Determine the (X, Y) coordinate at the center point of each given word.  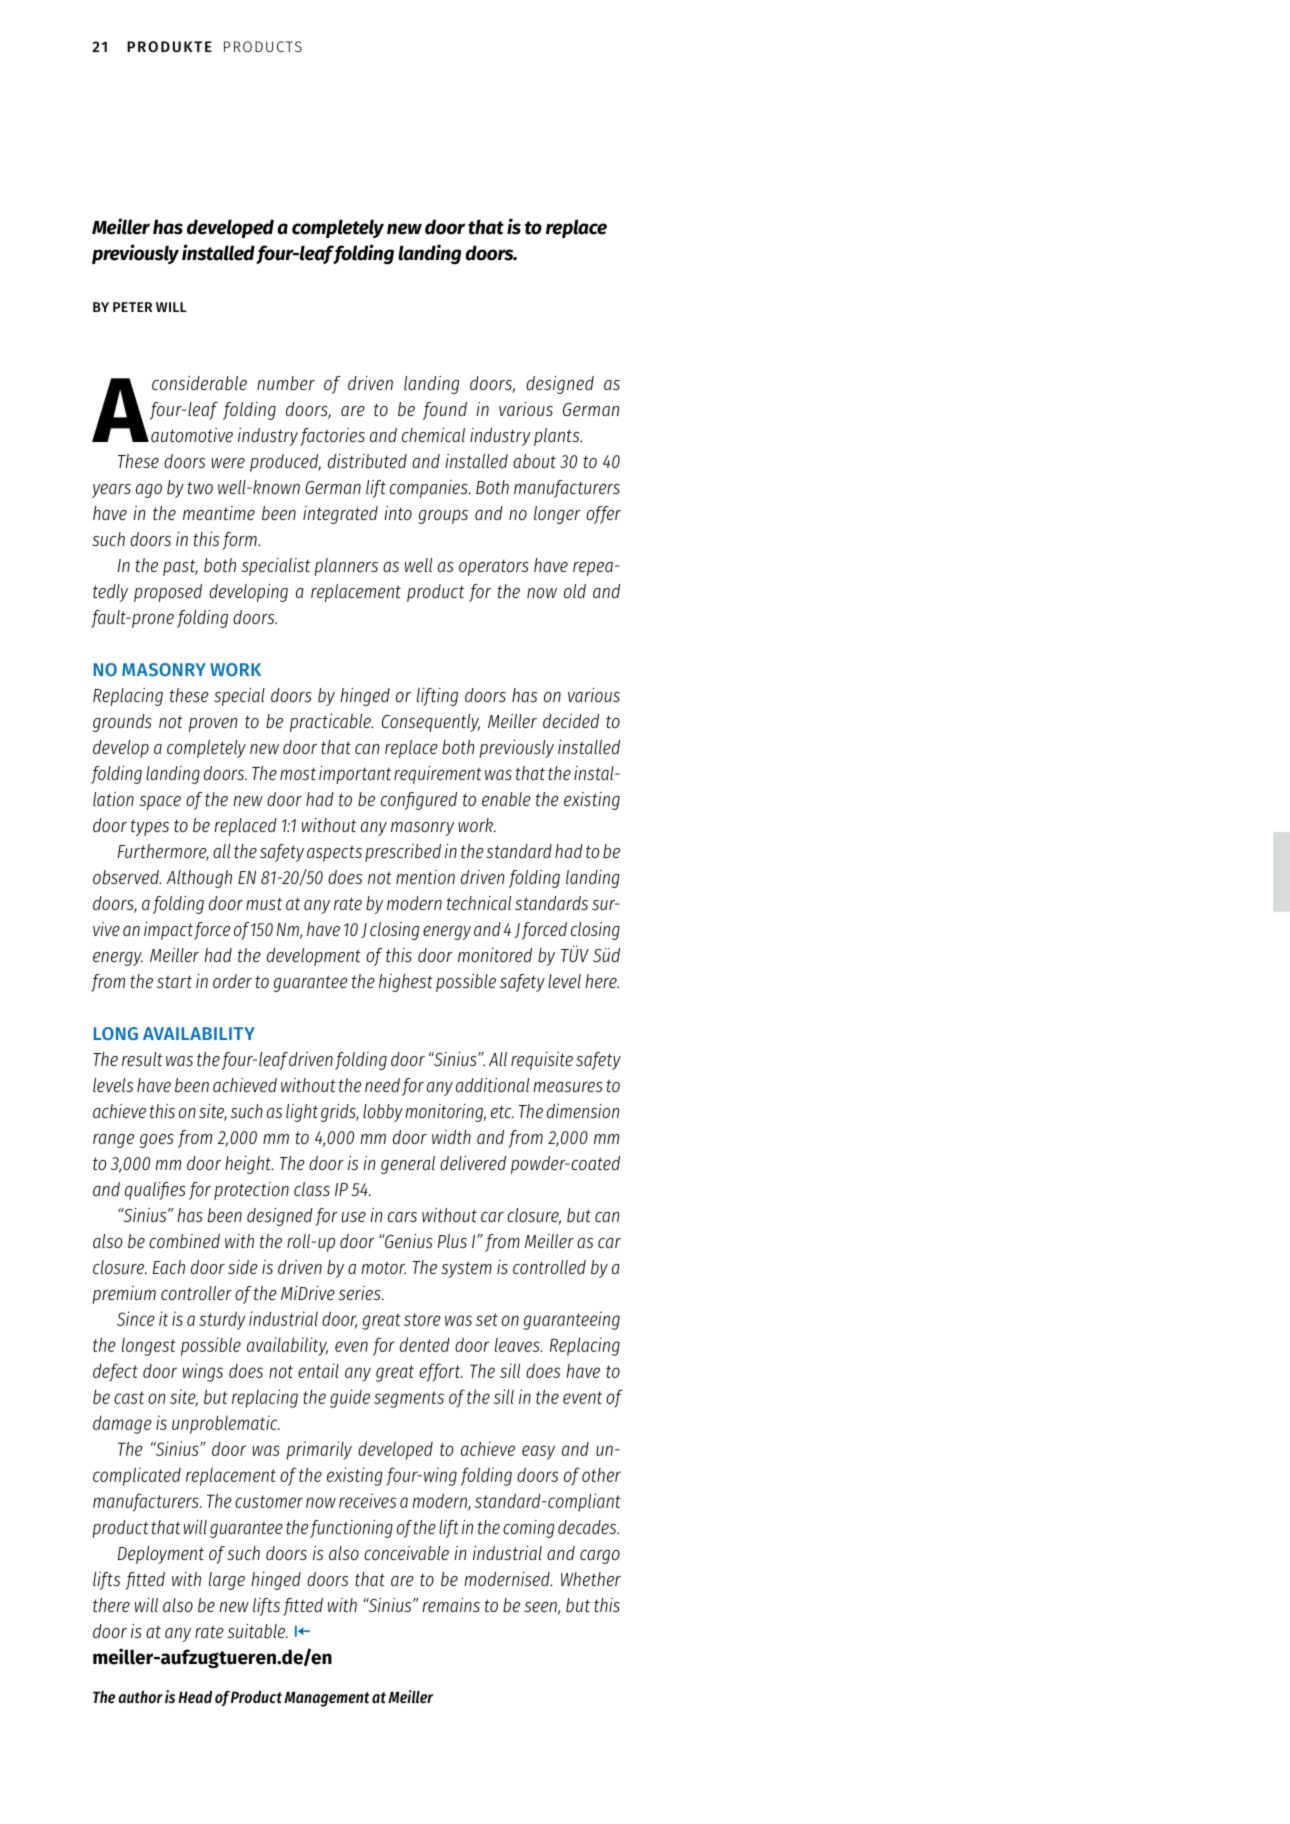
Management (327, 1699)
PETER (132, 307)
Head (195, 1697)
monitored (495, 955)
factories (332, 437)
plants (558, 437)
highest (406, 983)
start (174, 981)
